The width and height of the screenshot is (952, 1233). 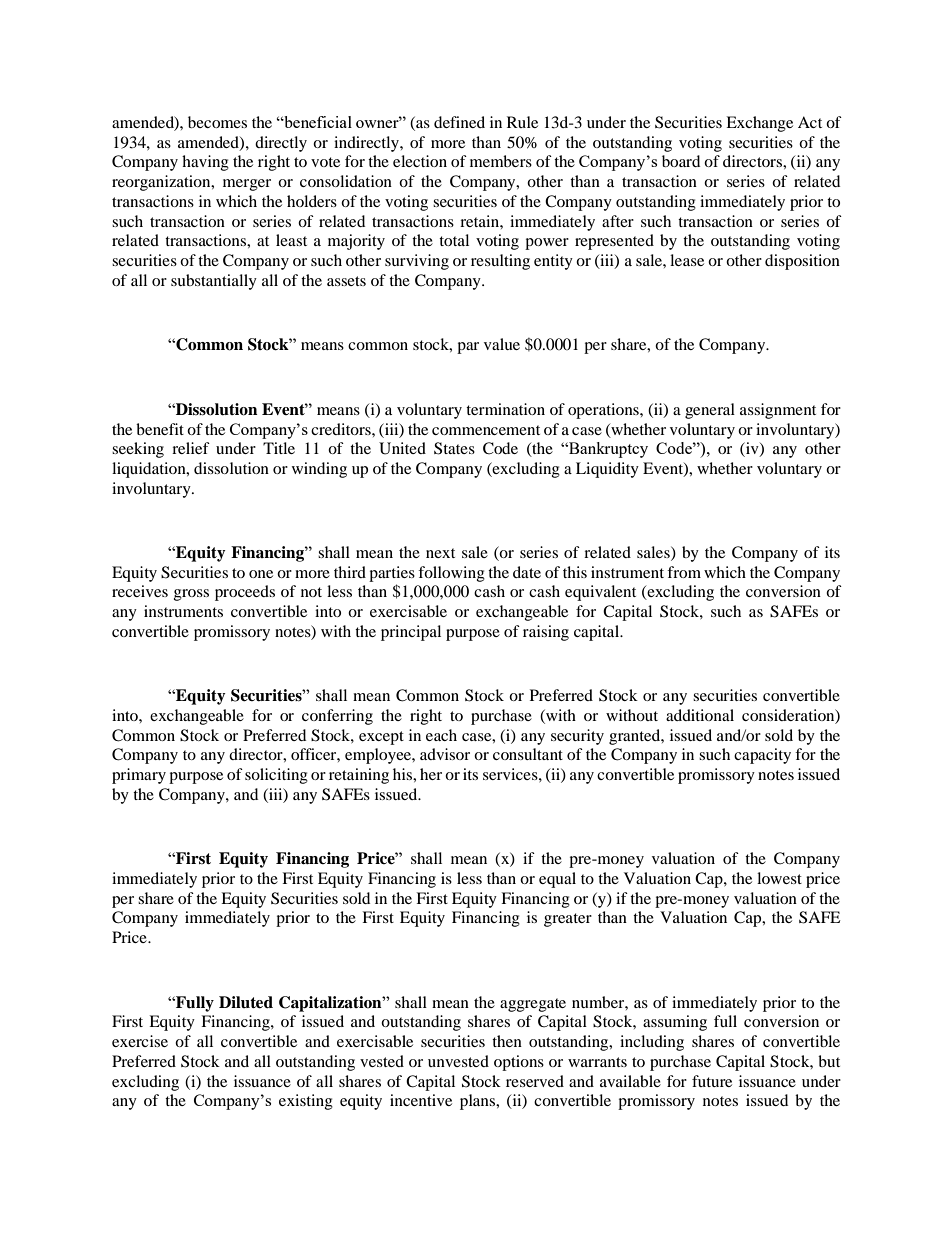 What do you see at coordinates (140, 1041) in the screenshot?
I see `exercise` at bounding box center [140, 1041].
